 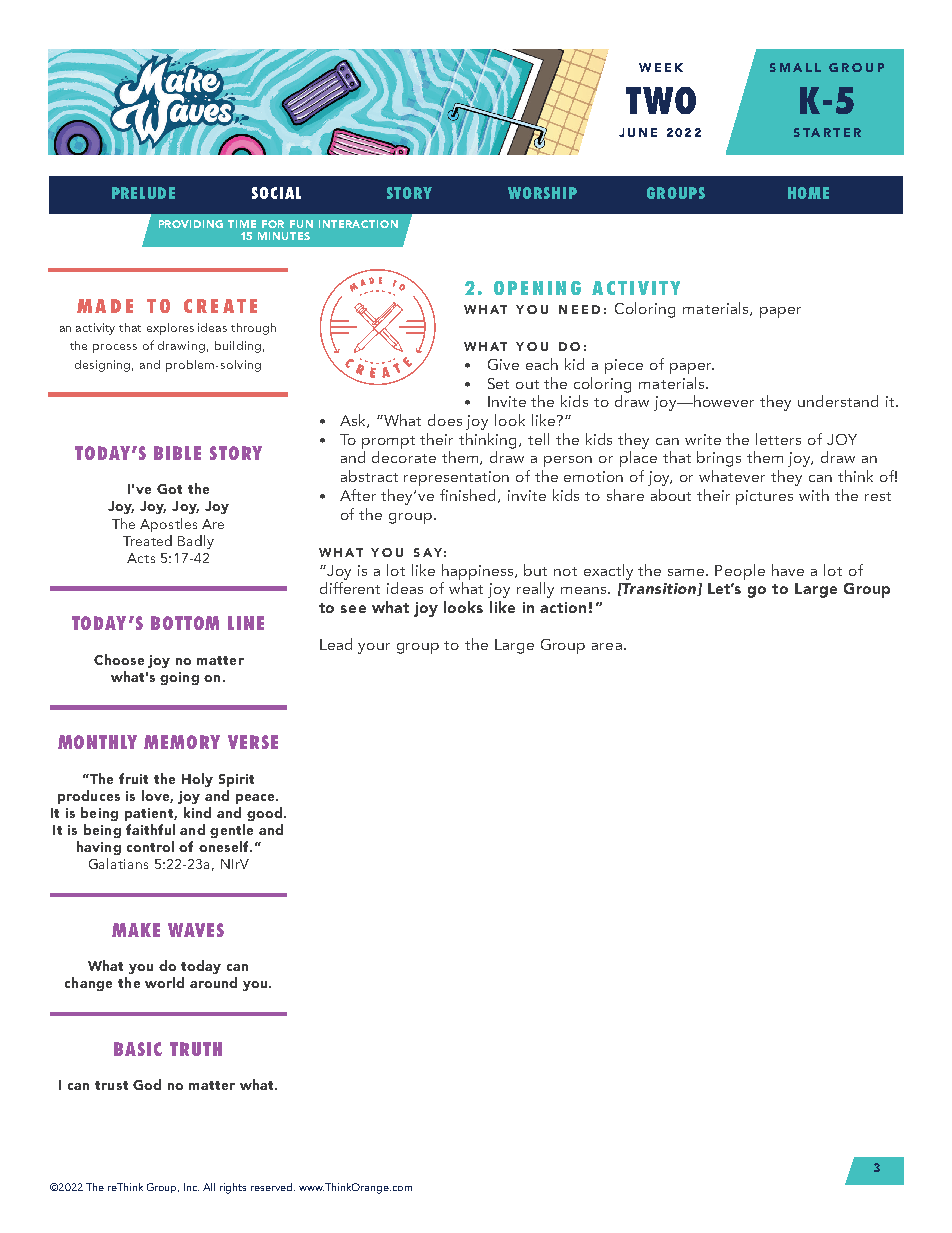 What do you see at coordinates (197, 812) in the image?
I see `kind` at bounding box center [197, 812].
